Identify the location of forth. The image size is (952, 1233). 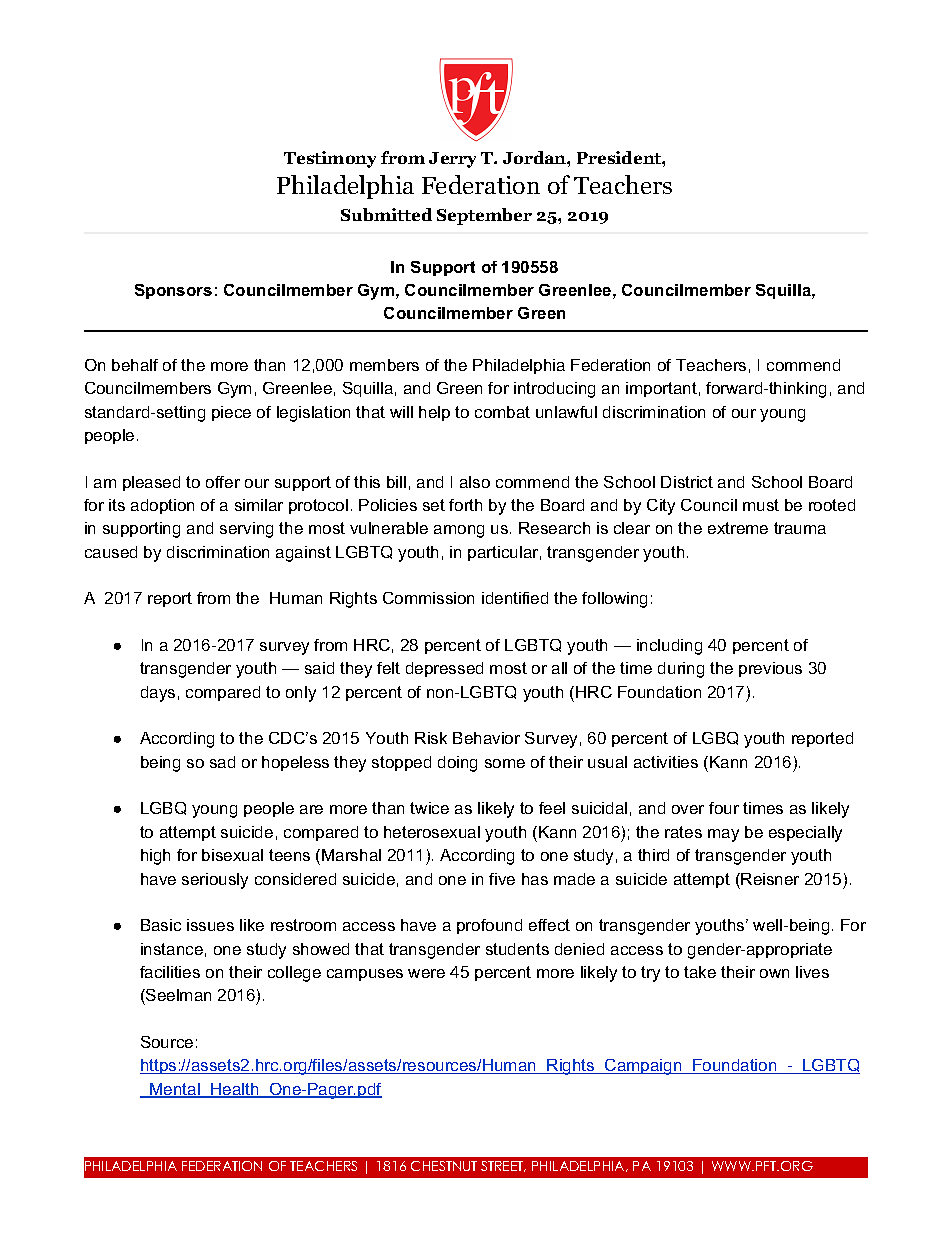
(465, 505).
